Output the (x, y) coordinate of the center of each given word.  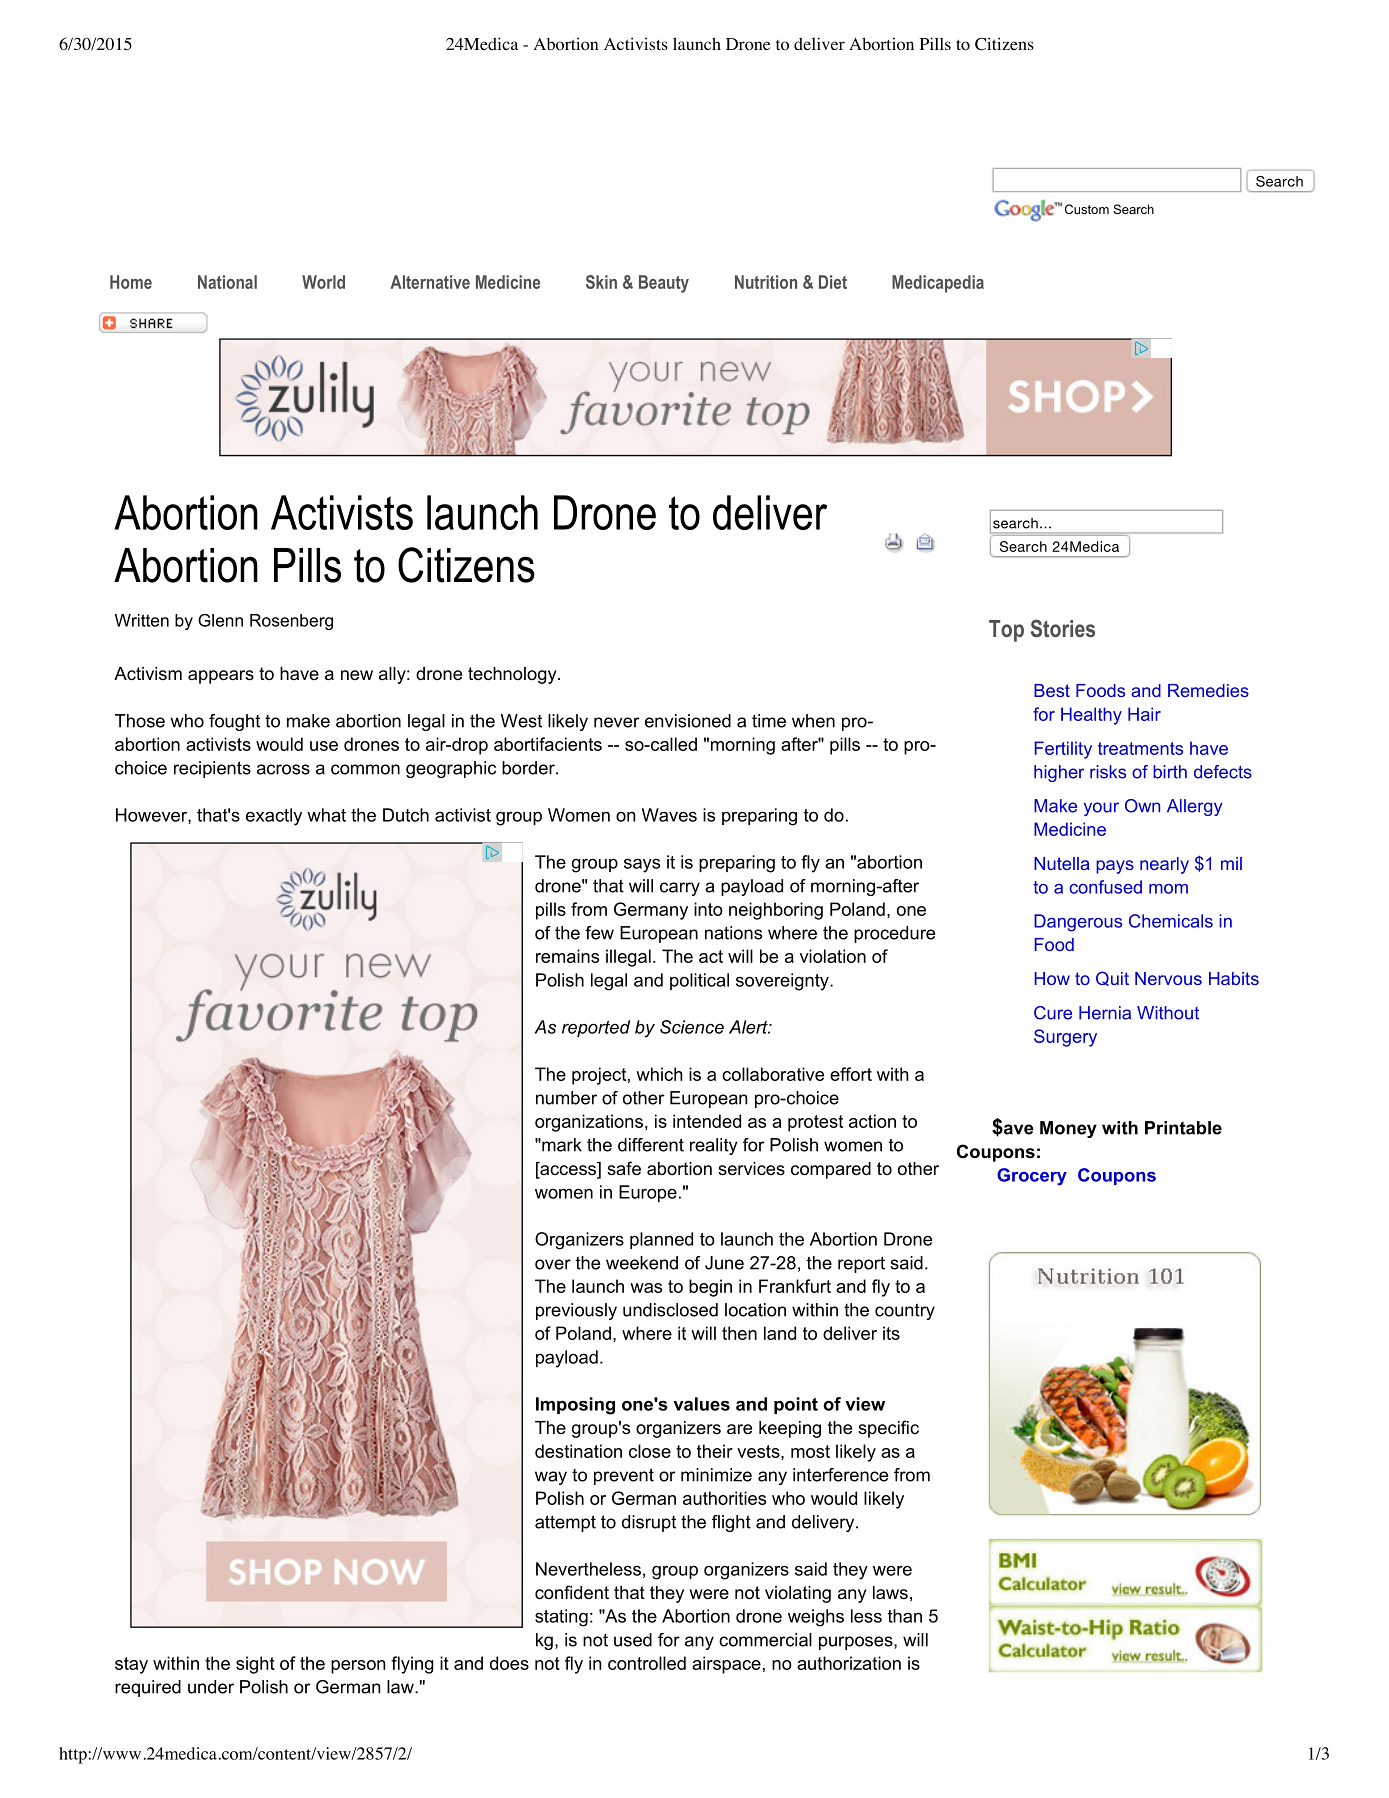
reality (714, 1146)
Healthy (1091, 716)
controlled (647, 1663)
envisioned (688, 721)
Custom (1087, 209)
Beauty (664, 284)
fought (234, 722)
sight (255, 1665)
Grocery (1032, 1177)
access (568, 1170)
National (227, 282)
